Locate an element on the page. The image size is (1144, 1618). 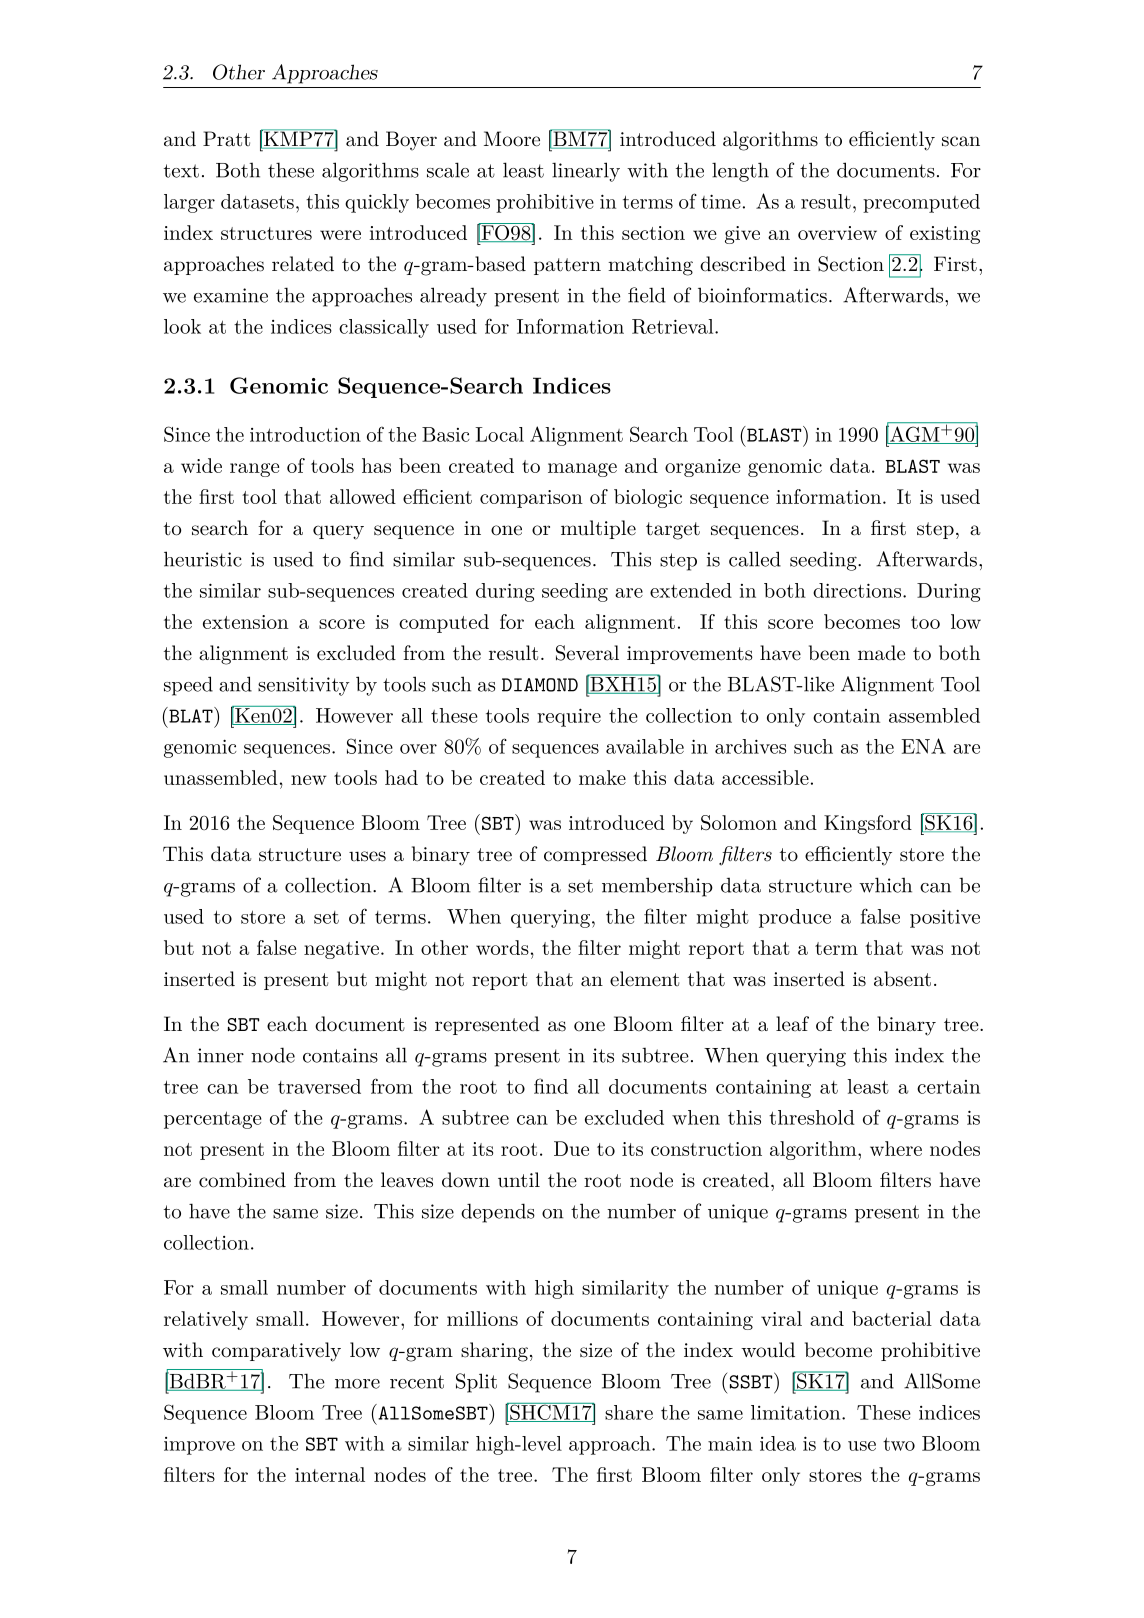
new is located at coordinates (309, 780).
